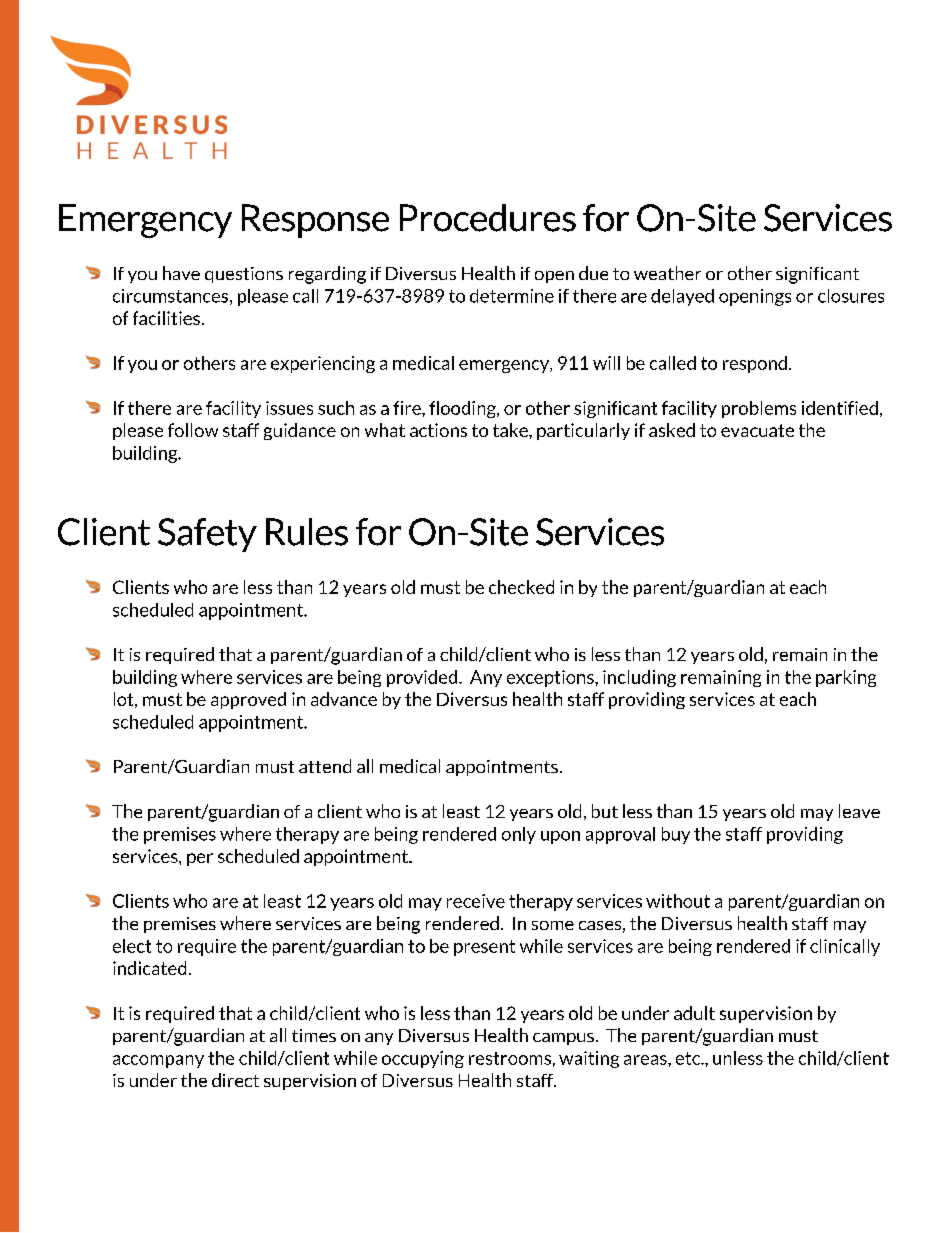  I want to click on questions, so click(244, 275).
